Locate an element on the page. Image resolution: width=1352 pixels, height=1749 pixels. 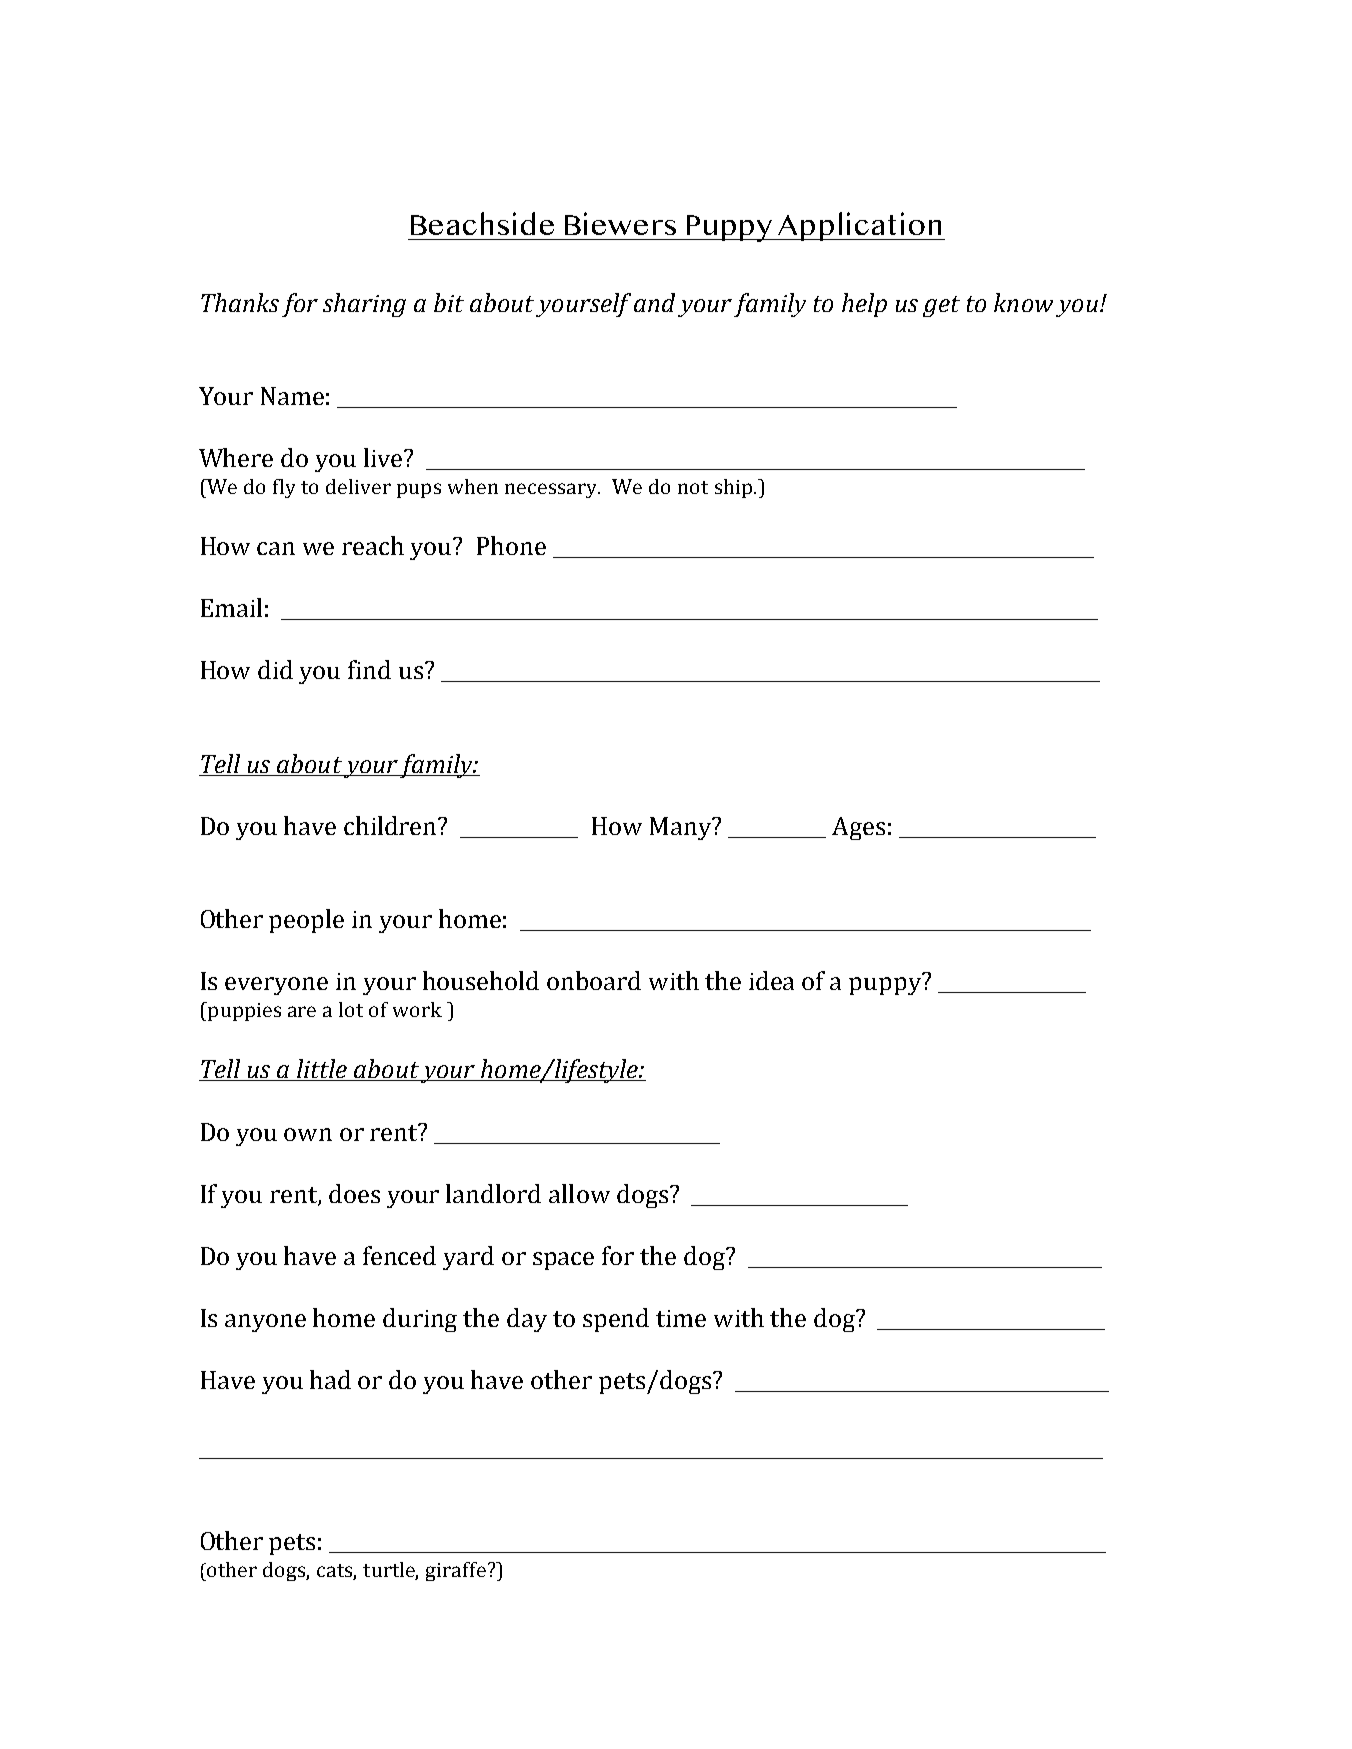
had is located at coordinates (330, 1379).
